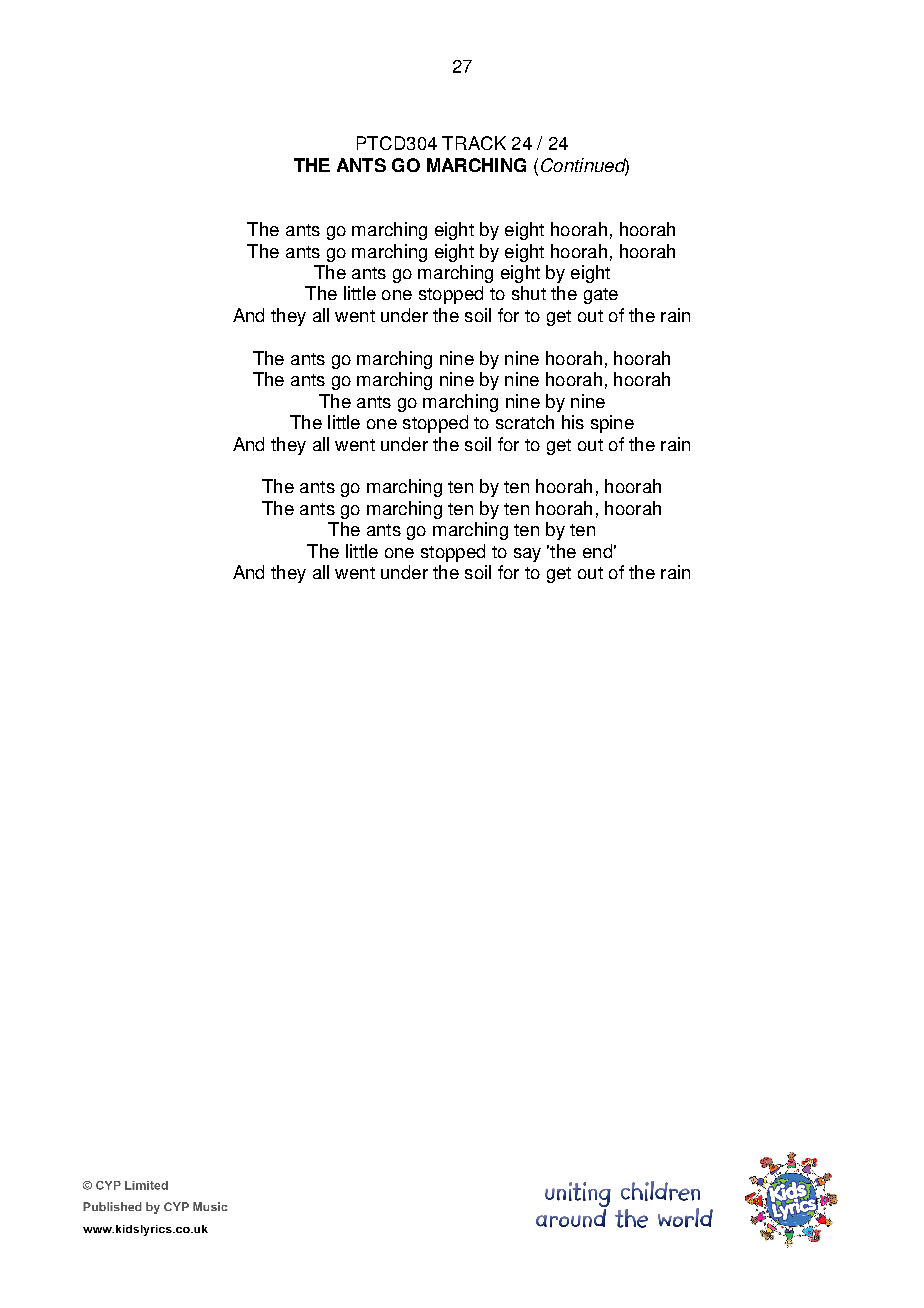 The width and height of the screenshot is (924, 1308). What do you see at coordinates (612, 424) in the screenshot?
I see `spine` at bounding box center [612, 424].
